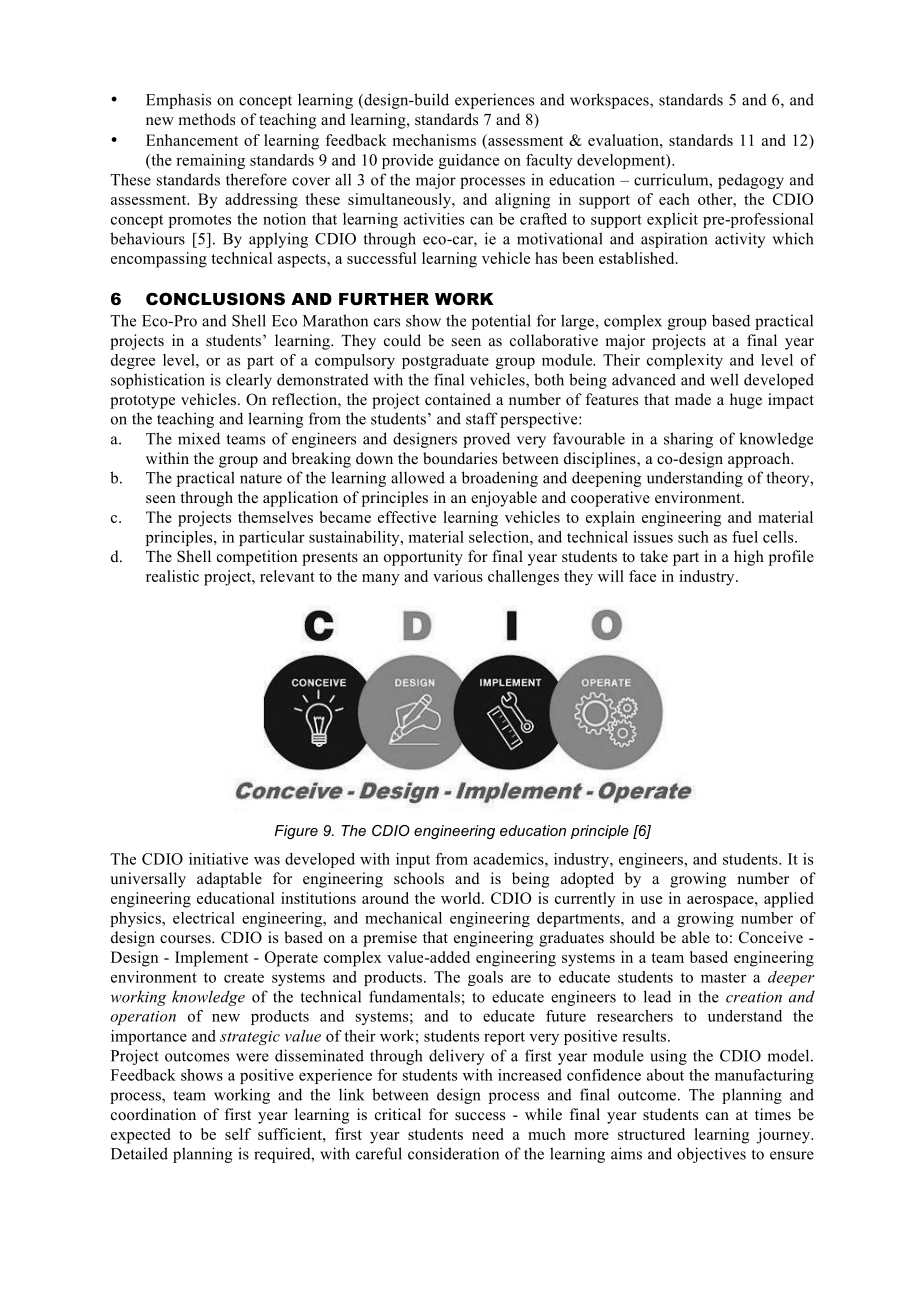 The width and height of the image is (924, 1308). Describe the element at coordinates (458, 576) in the image. I see `various` at that location.
